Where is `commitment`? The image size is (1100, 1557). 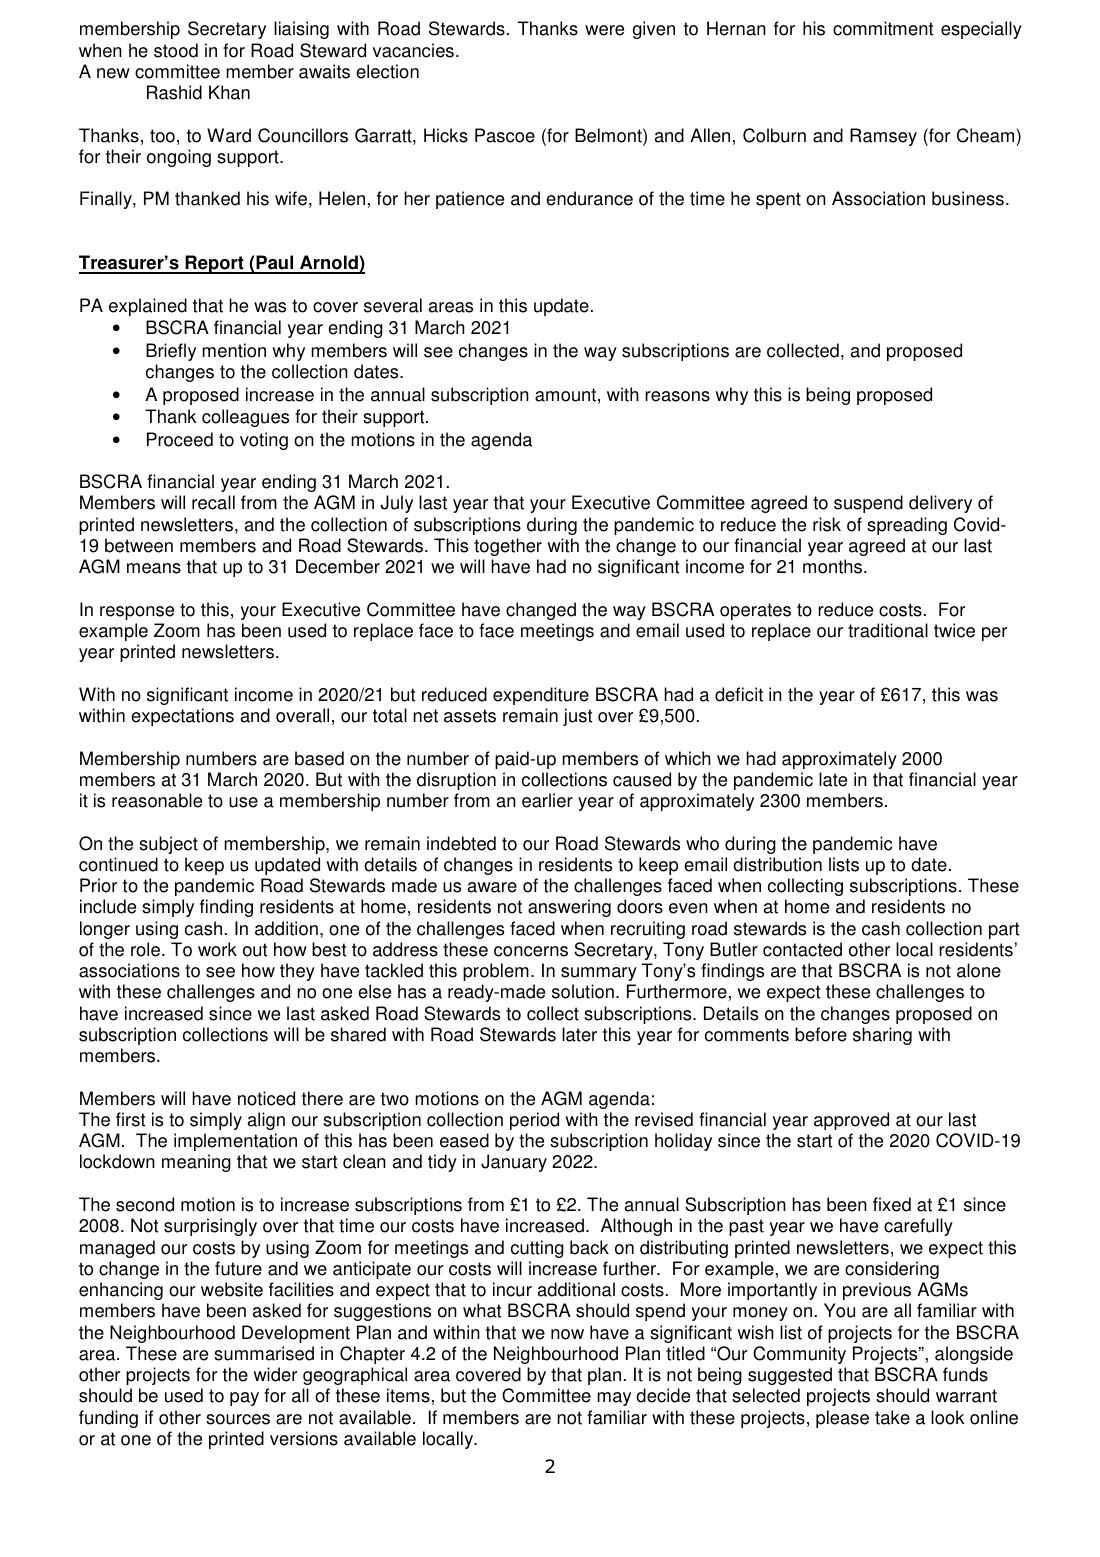
commitment is located at coordinates (883, 28).
